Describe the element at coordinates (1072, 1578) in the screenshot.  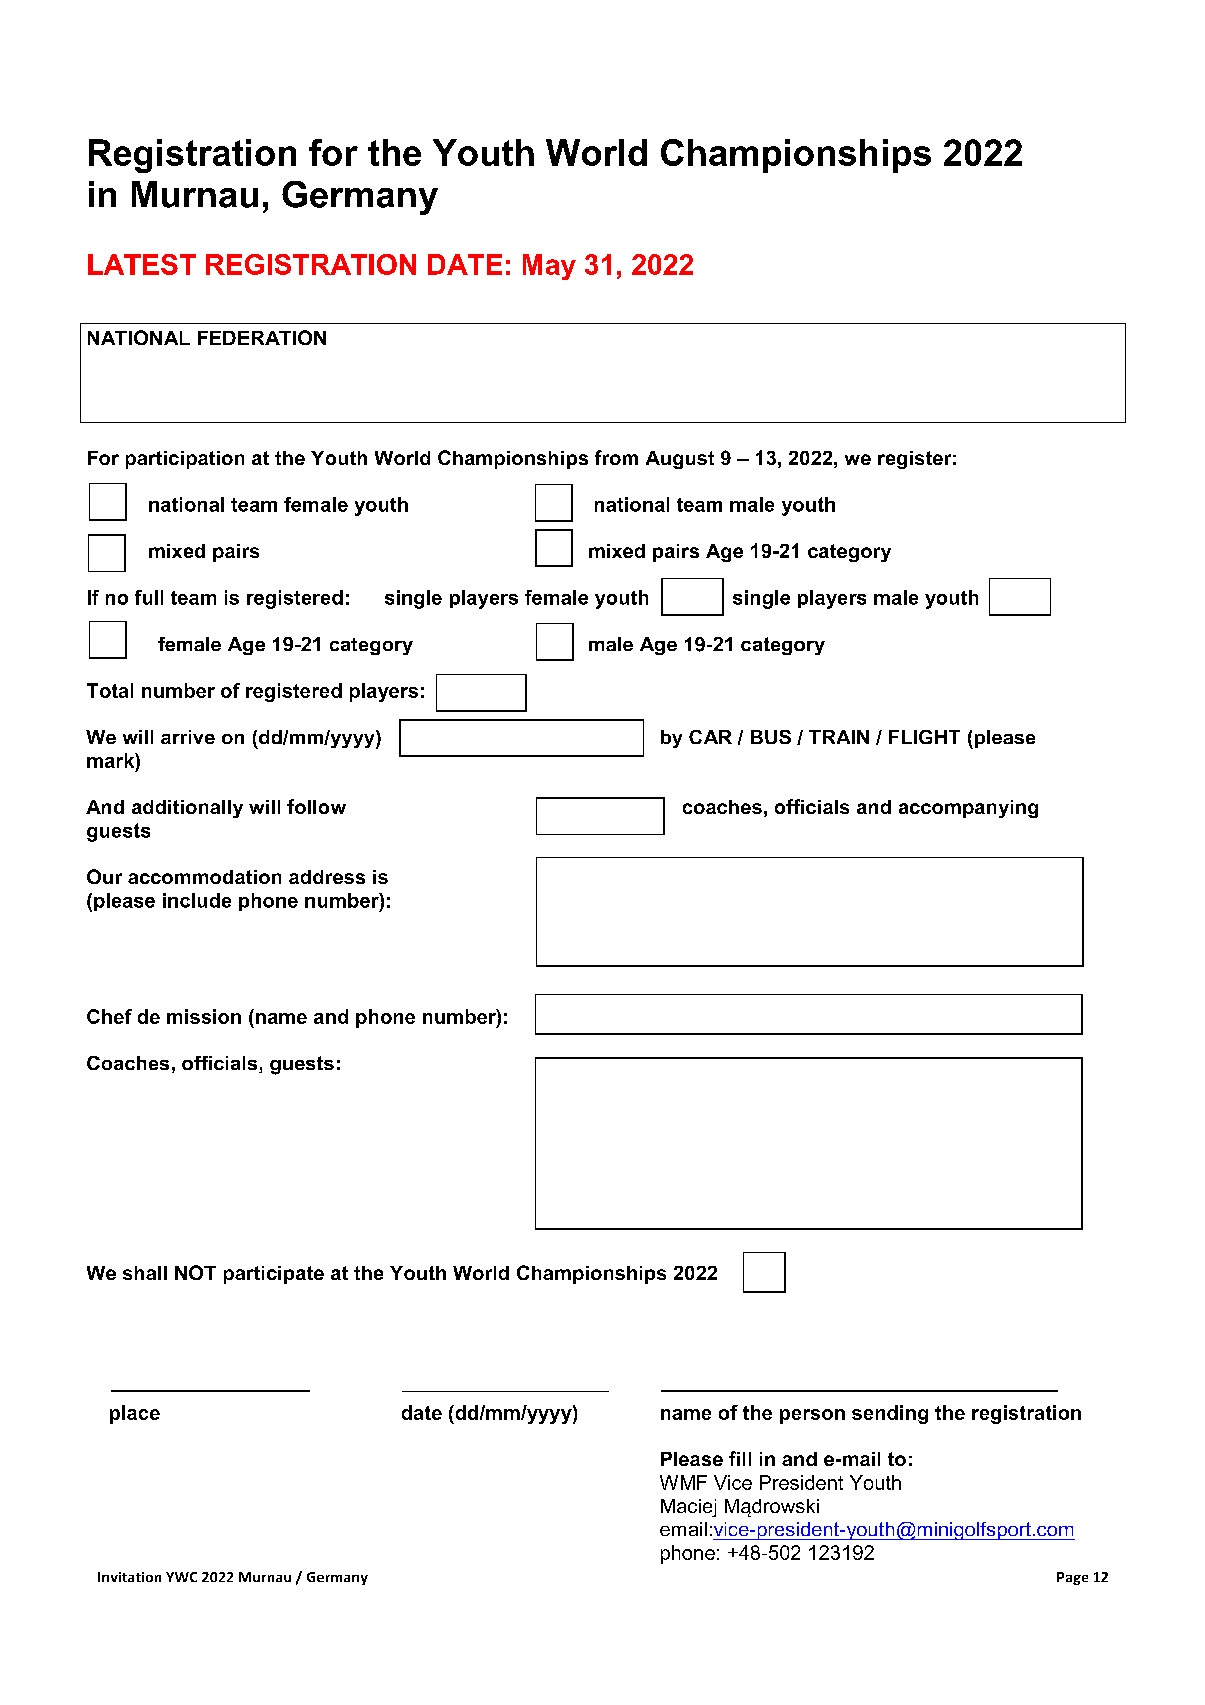
I see `Page` at that location.
